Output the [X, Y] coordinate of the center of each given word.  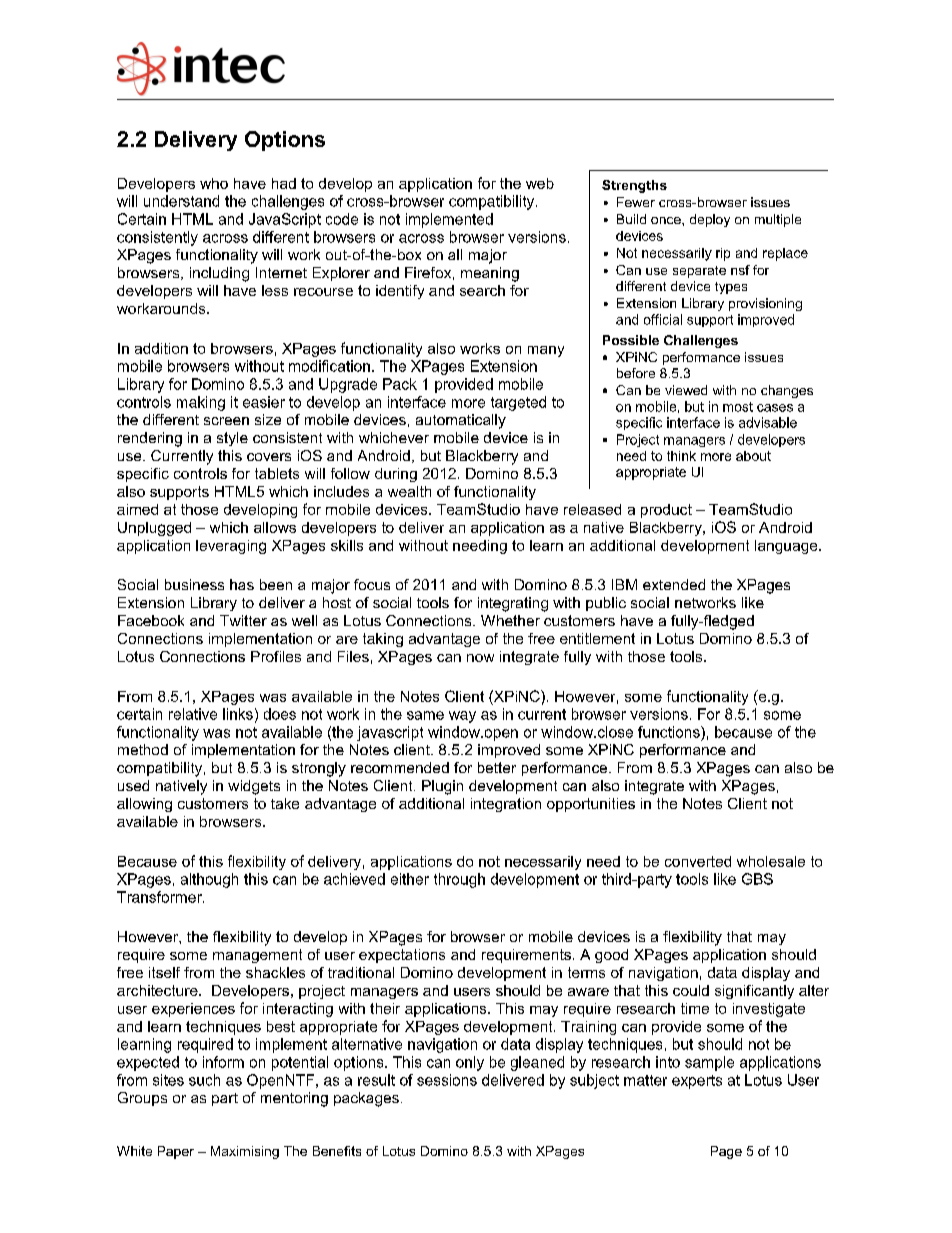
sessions [447, 1080]
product [666, 511]
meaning [490, 274]
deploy [710, 220]
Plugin [442, 787]
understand [181, 201]
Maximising [245, 1152]
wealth [409, 491]
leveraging [231, 547]
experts [697, 1082]
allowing [144, 805]
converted [698, 861]
